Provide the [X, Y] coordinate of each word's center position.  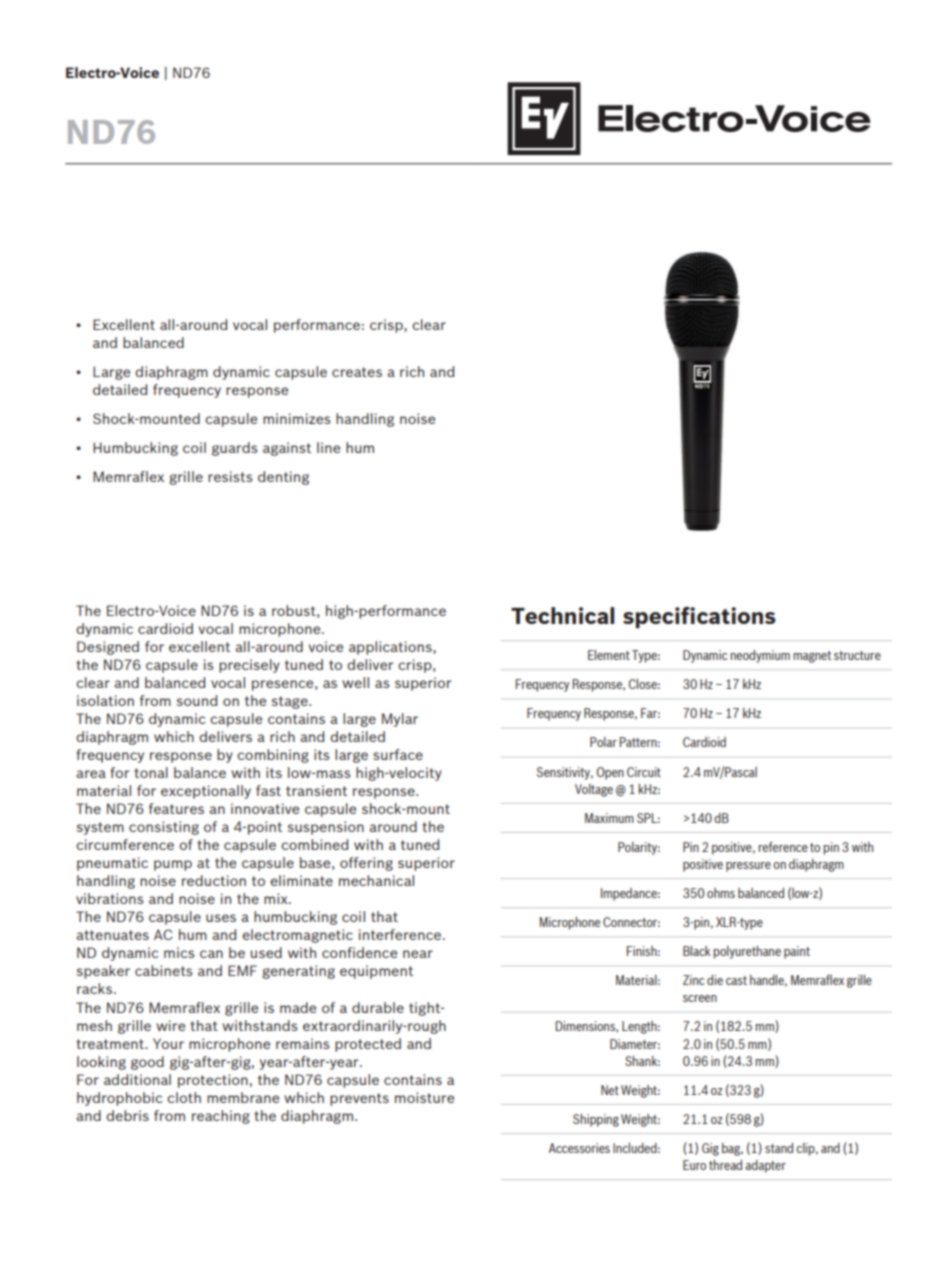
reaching [221, 1117]
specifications [699, 618]
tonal [151, 772]
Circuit [644, 772]
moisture [424, 1097]
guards [235, 449]
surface [398, 754]
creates [357, 372]
